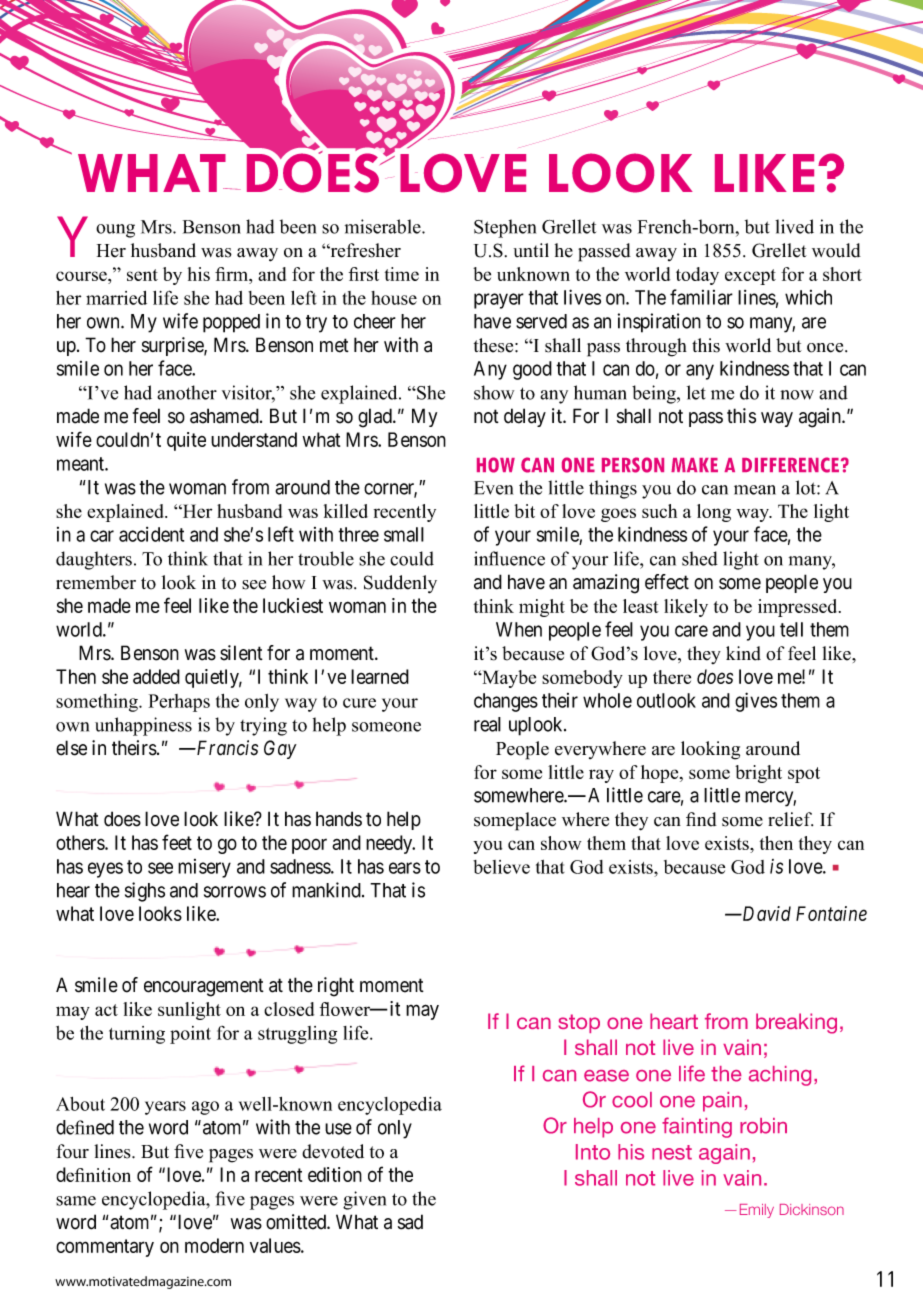 This screenshot has width=923, height=1316. I want to click on gives, so click(756, 702).
